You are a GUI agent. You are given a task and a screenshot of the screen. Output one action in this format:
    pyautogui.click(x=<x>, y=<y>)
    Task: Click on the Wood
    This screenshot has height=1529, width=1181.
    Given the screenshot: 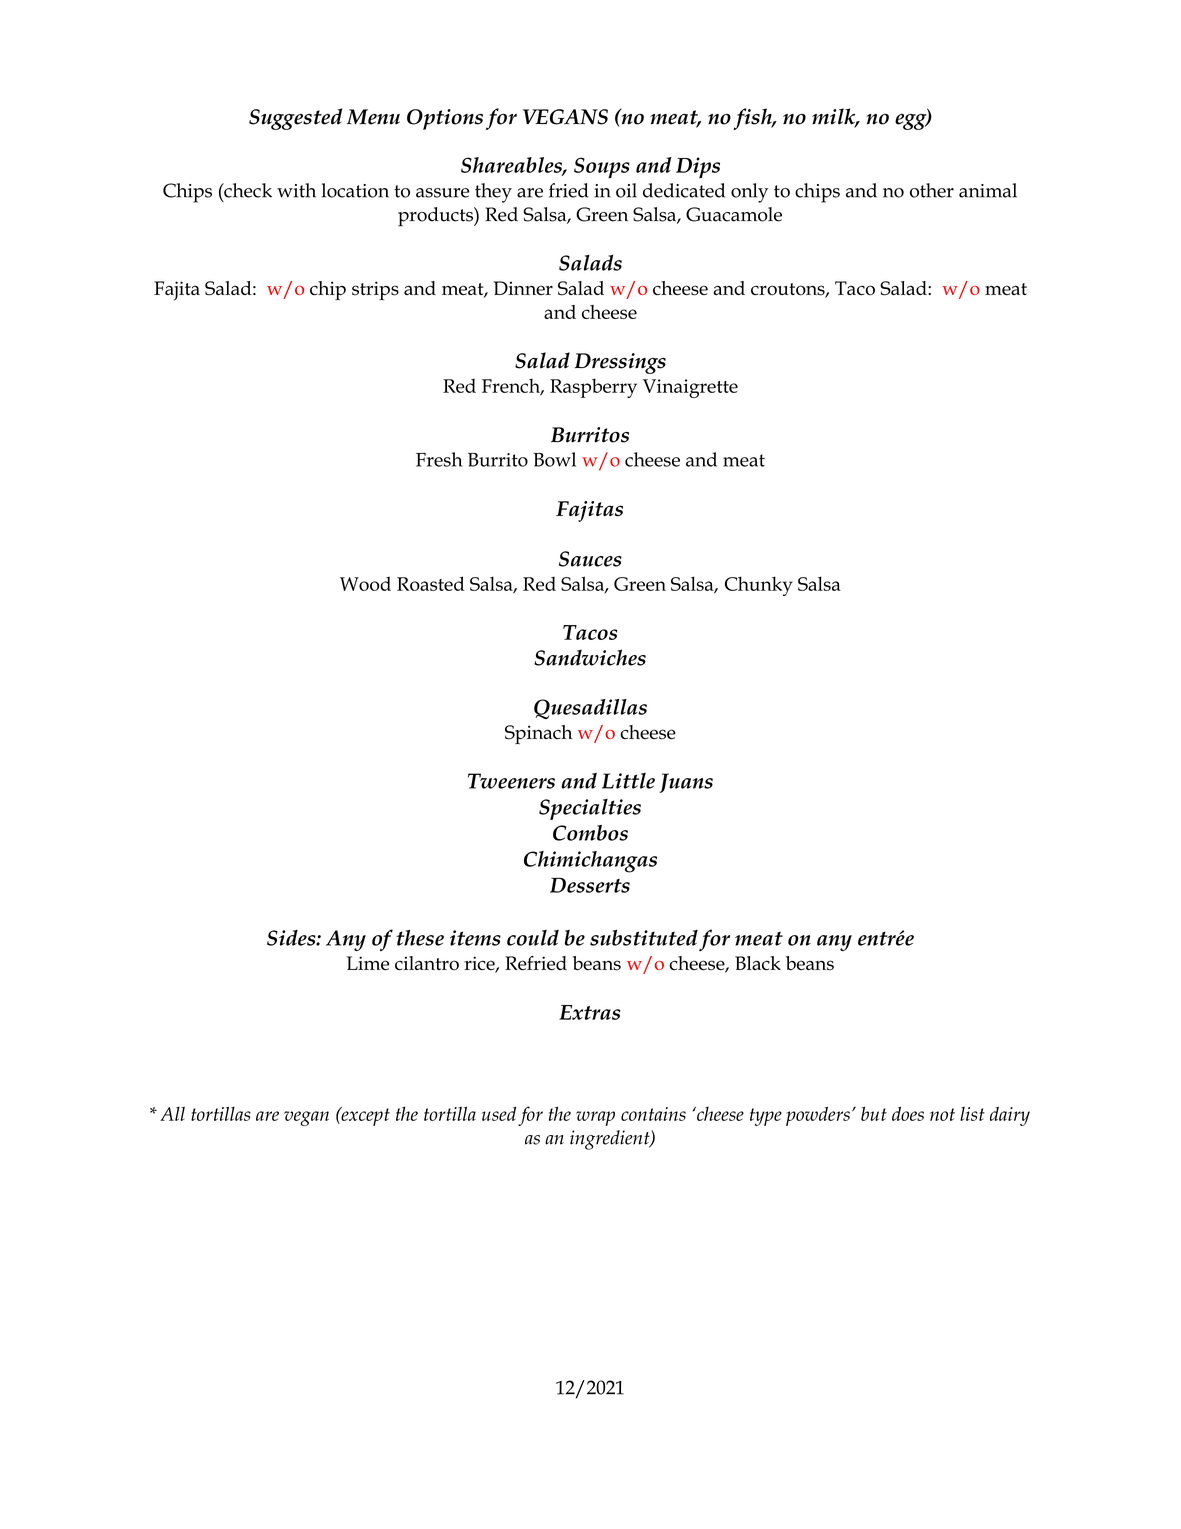 What is the action you would take?
    pyautogui.click(x=365, y=583)
